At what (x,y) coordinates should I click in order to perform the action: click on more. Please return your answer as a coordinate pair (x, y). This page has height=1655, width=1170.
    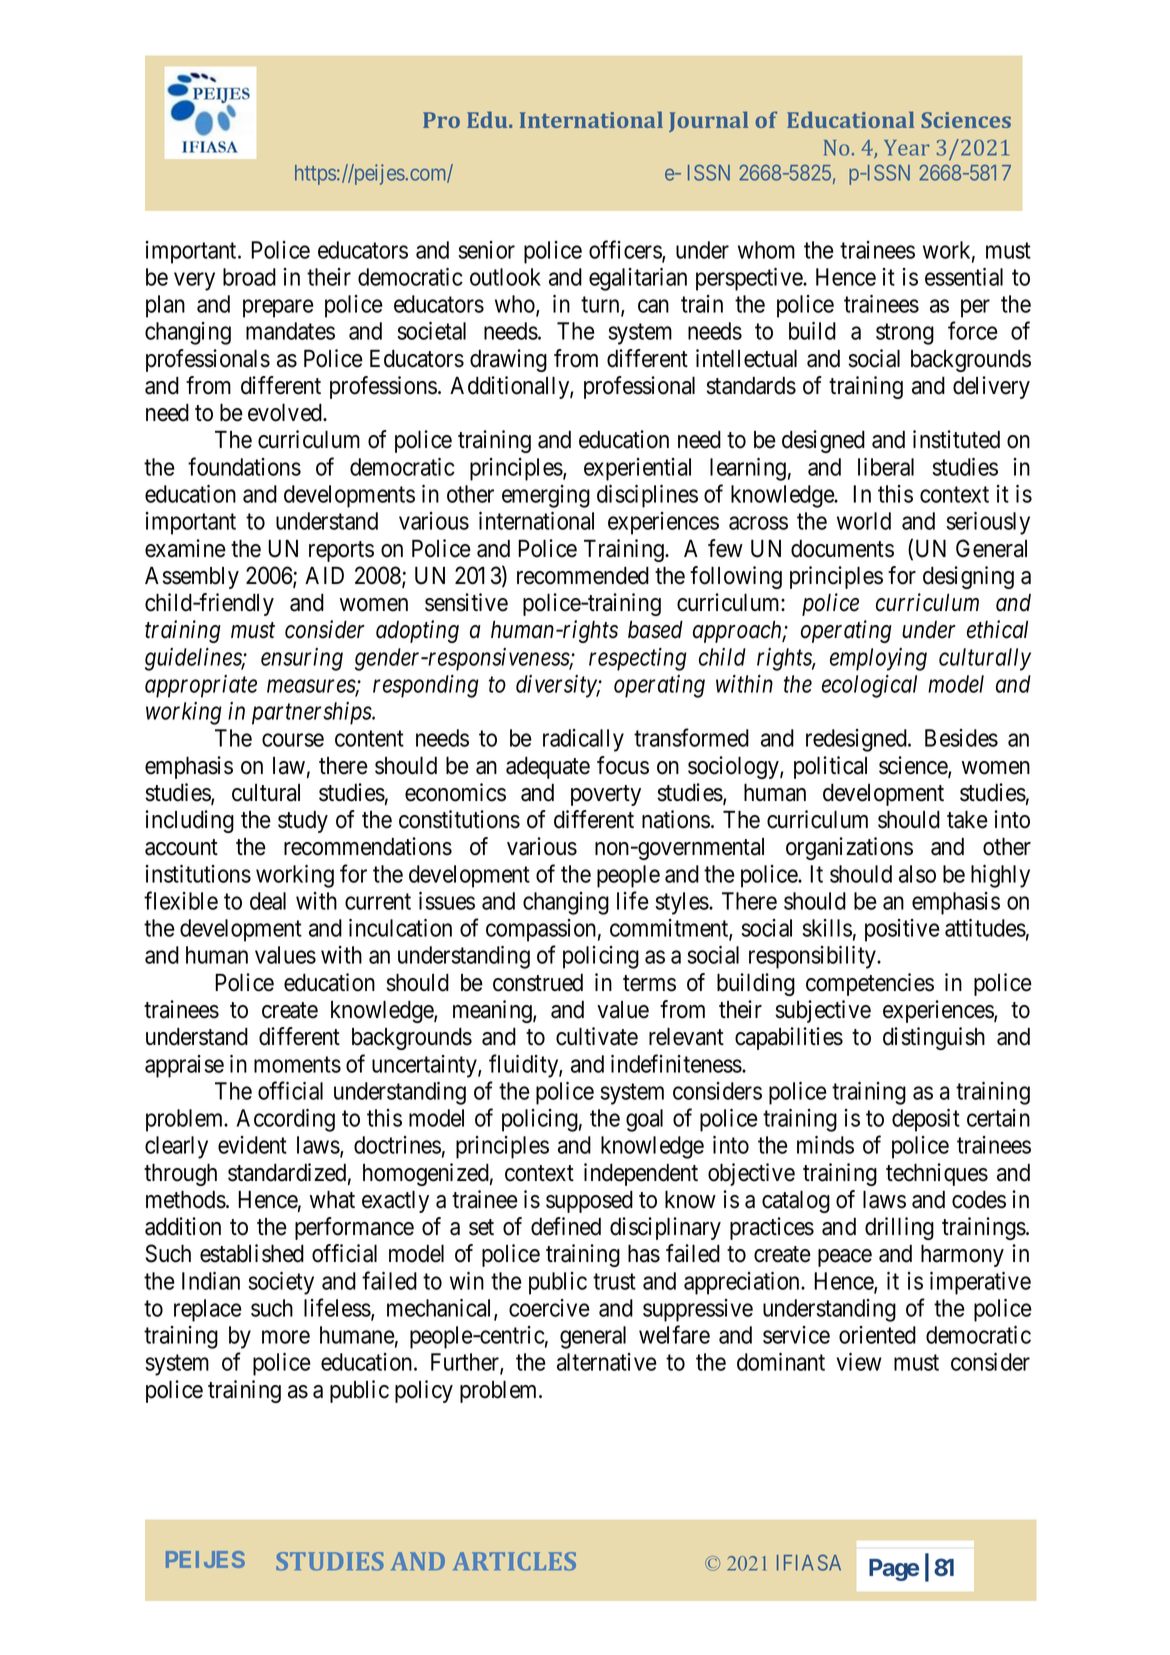
    Looking at the image, I should click on (286, 1337).
